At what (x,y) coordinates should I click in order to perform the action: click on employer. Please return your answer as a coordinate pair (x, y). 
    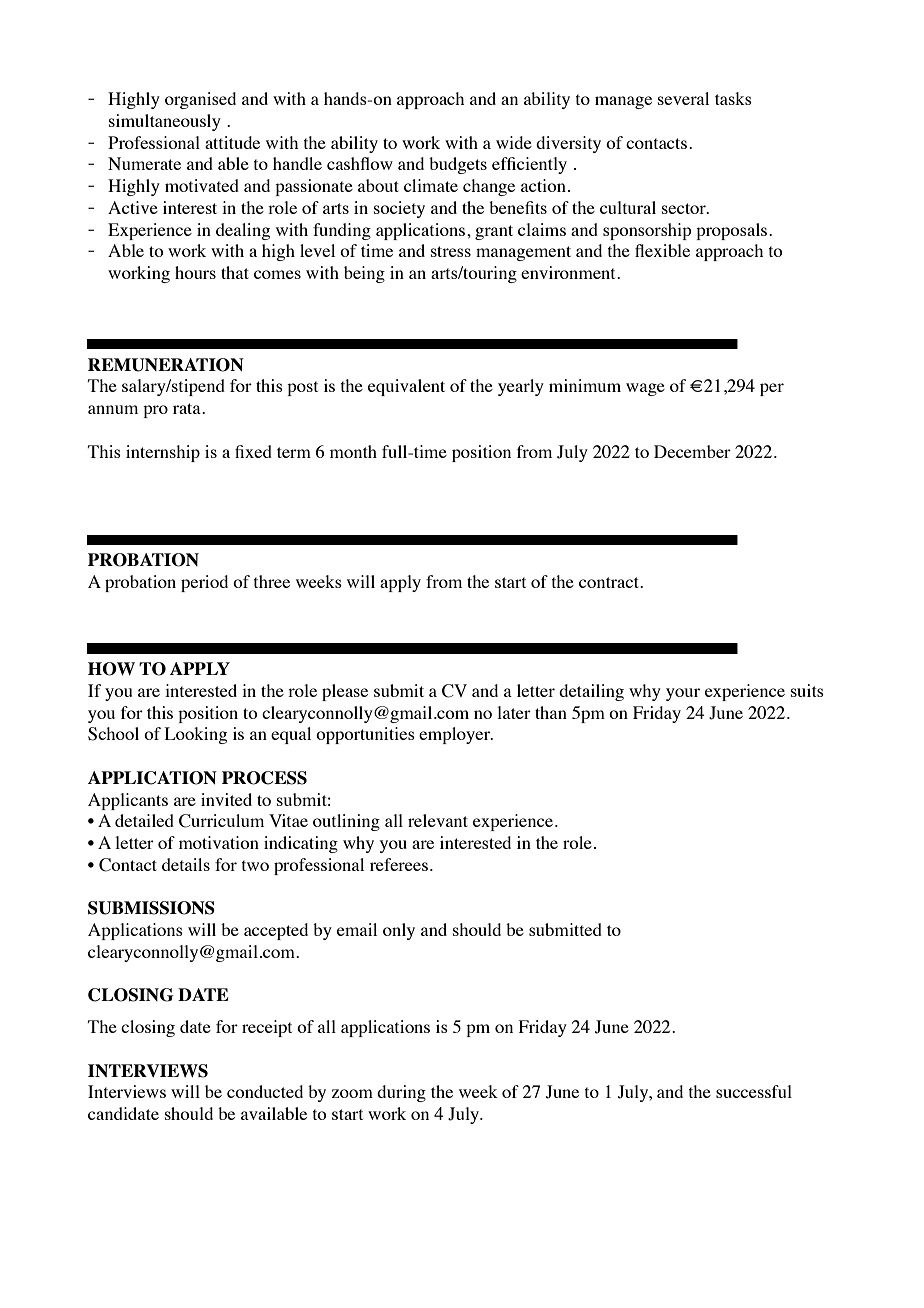
    Looking at the image, I should click on (455, 735).
